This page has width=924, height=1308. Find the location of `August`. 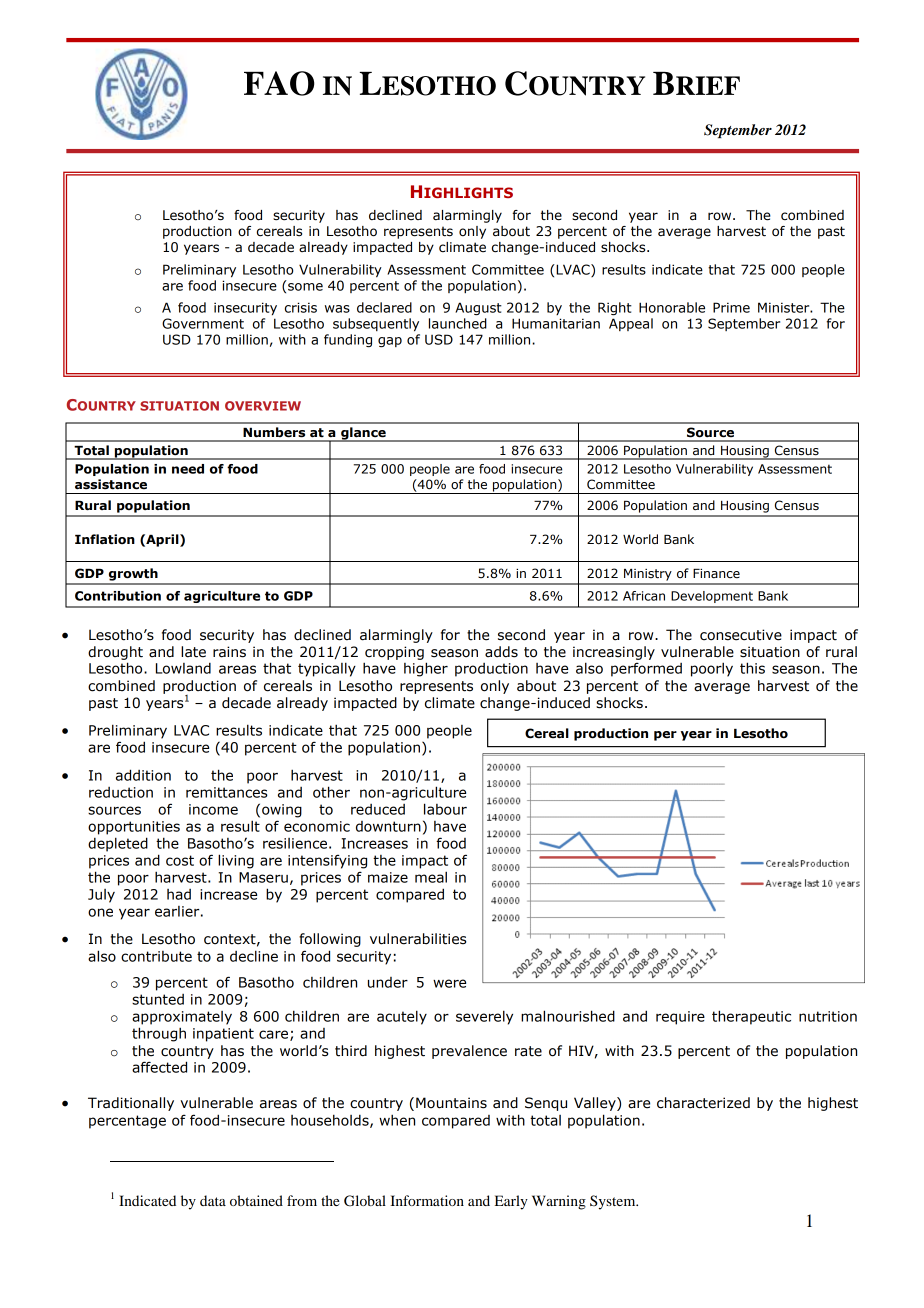

August is located at coordinates (478, 309).
